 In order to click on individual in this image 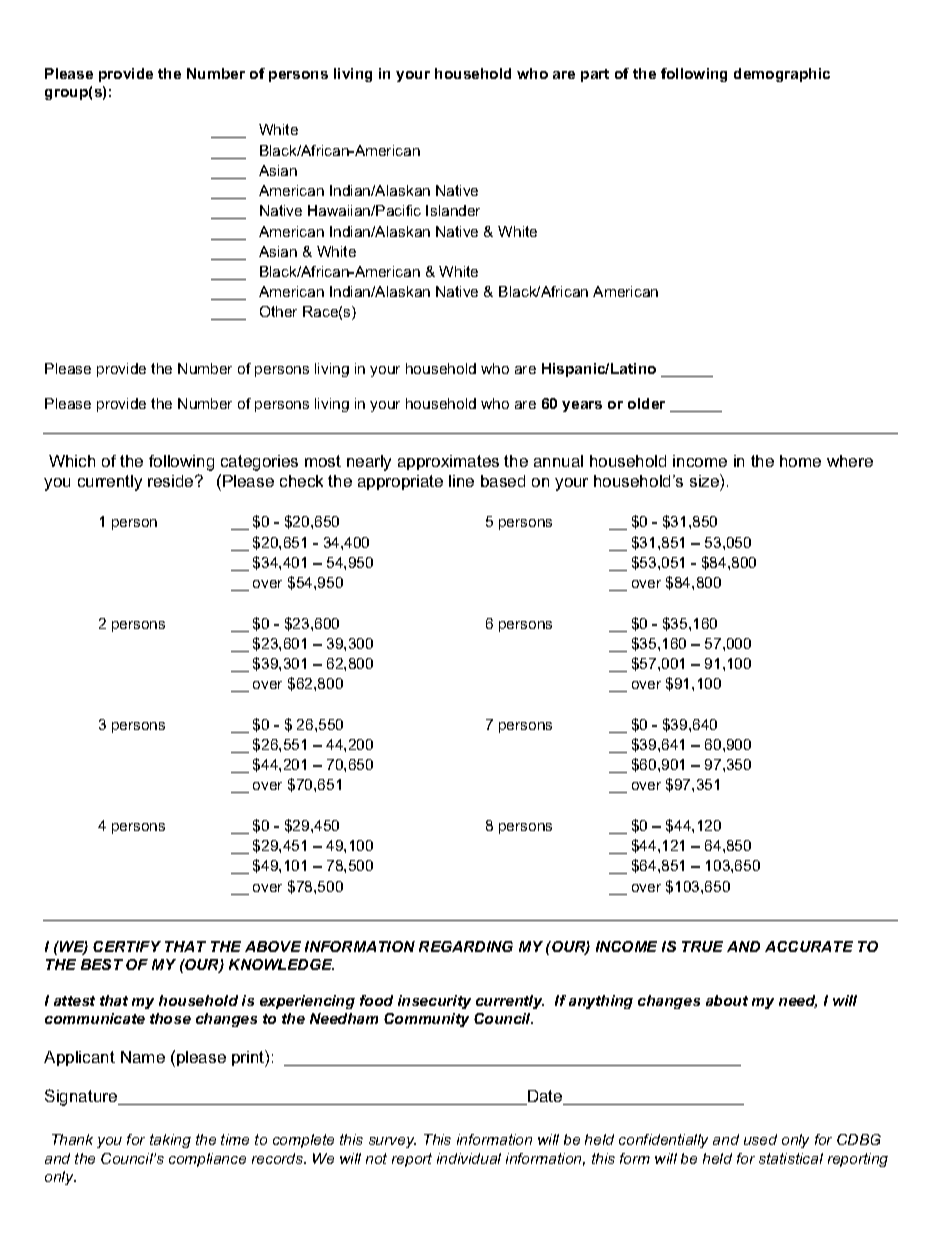, I will do `click(469, 1158)`.
